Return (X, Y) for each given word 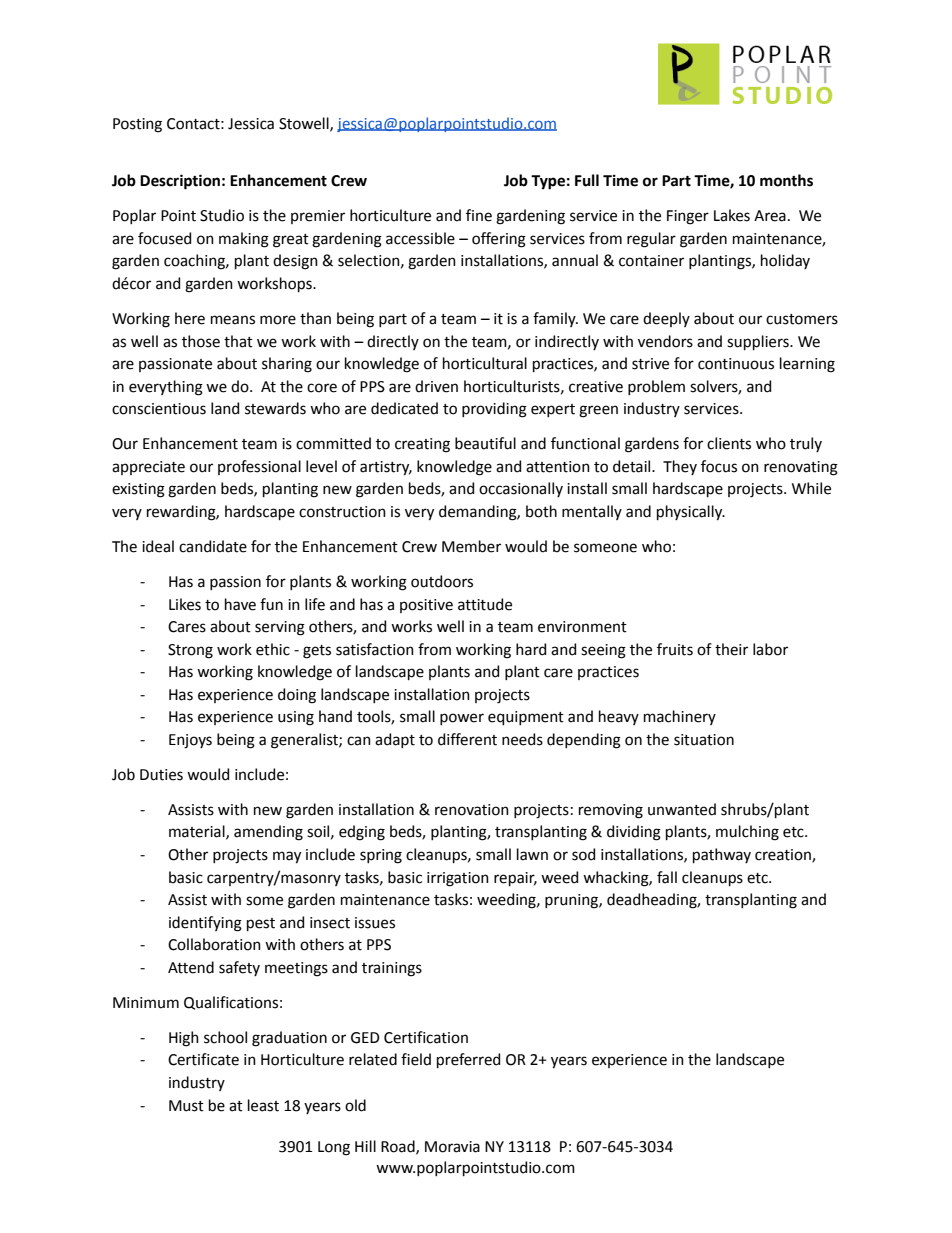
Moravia (452, 1147)
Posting (137, 125)
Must (186, 1106)
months (786, 180)
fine (479, 215)
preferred (468, 1060)
